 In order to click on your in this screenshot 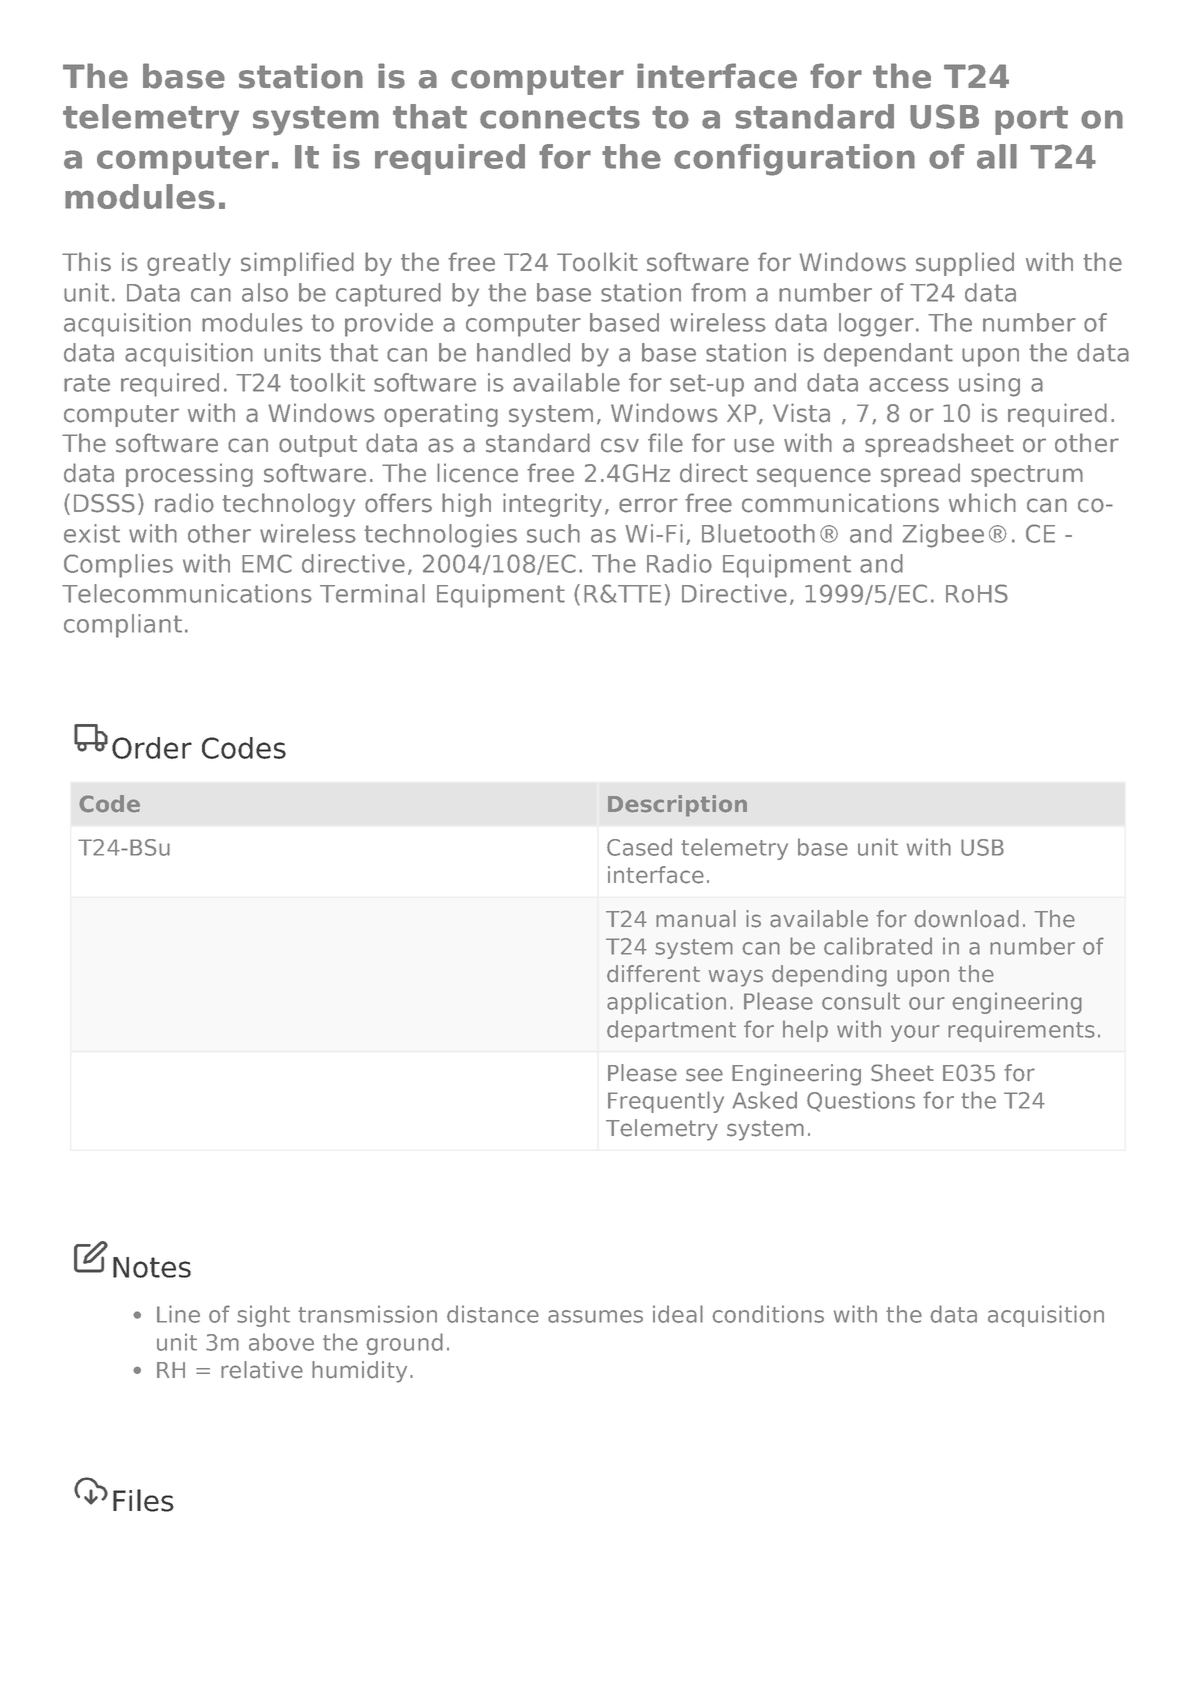, I will do `click(915, 1033)`.
